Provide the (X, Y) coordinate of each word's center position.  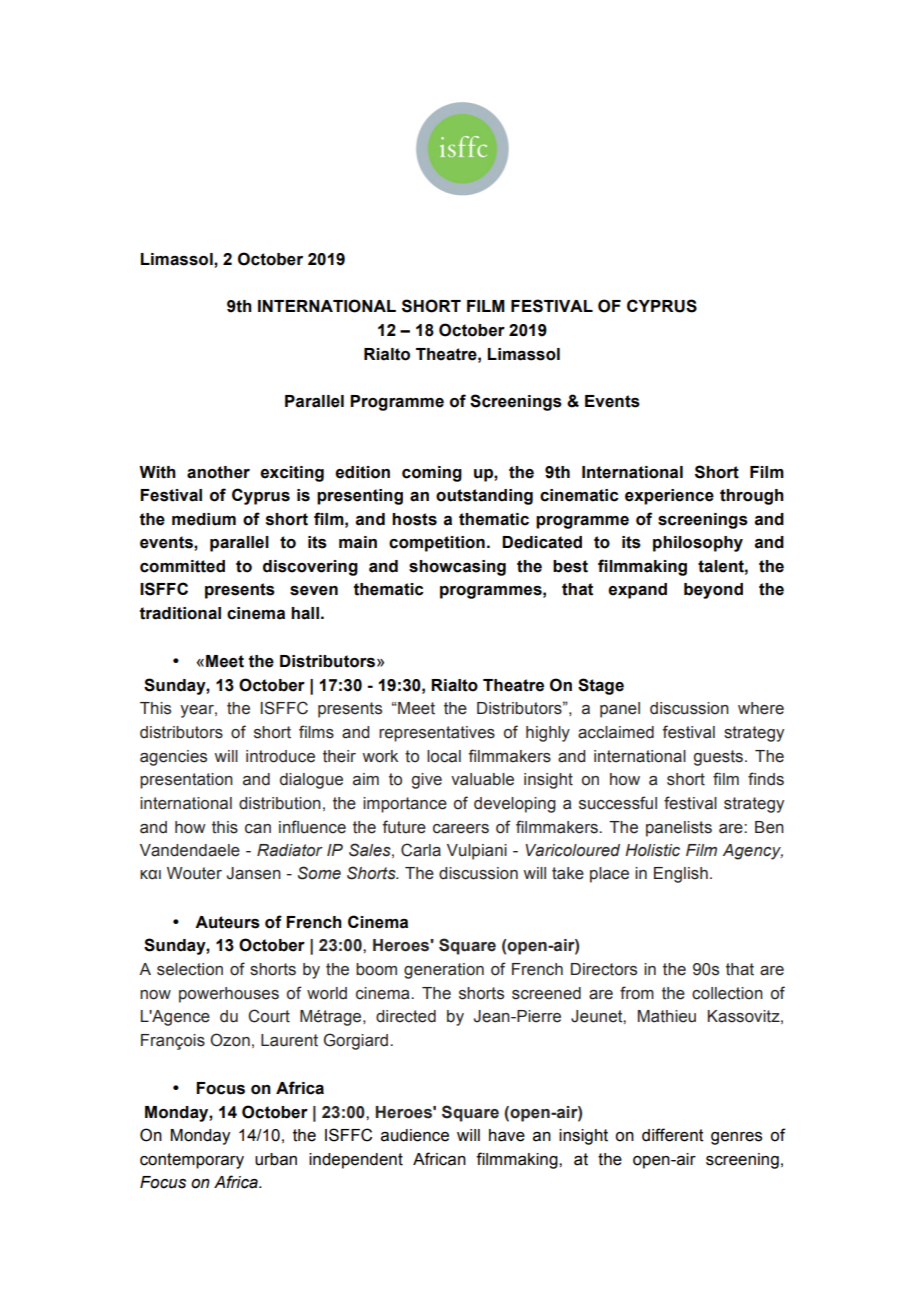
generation (444, 971)
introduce (280, 756)
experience (669, 497)
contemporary (192, 1161)
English (681, 875)
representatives (437, 734)
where (761, 708)
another (218, 472)
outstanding (484, 497)
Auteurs (227, 922)
